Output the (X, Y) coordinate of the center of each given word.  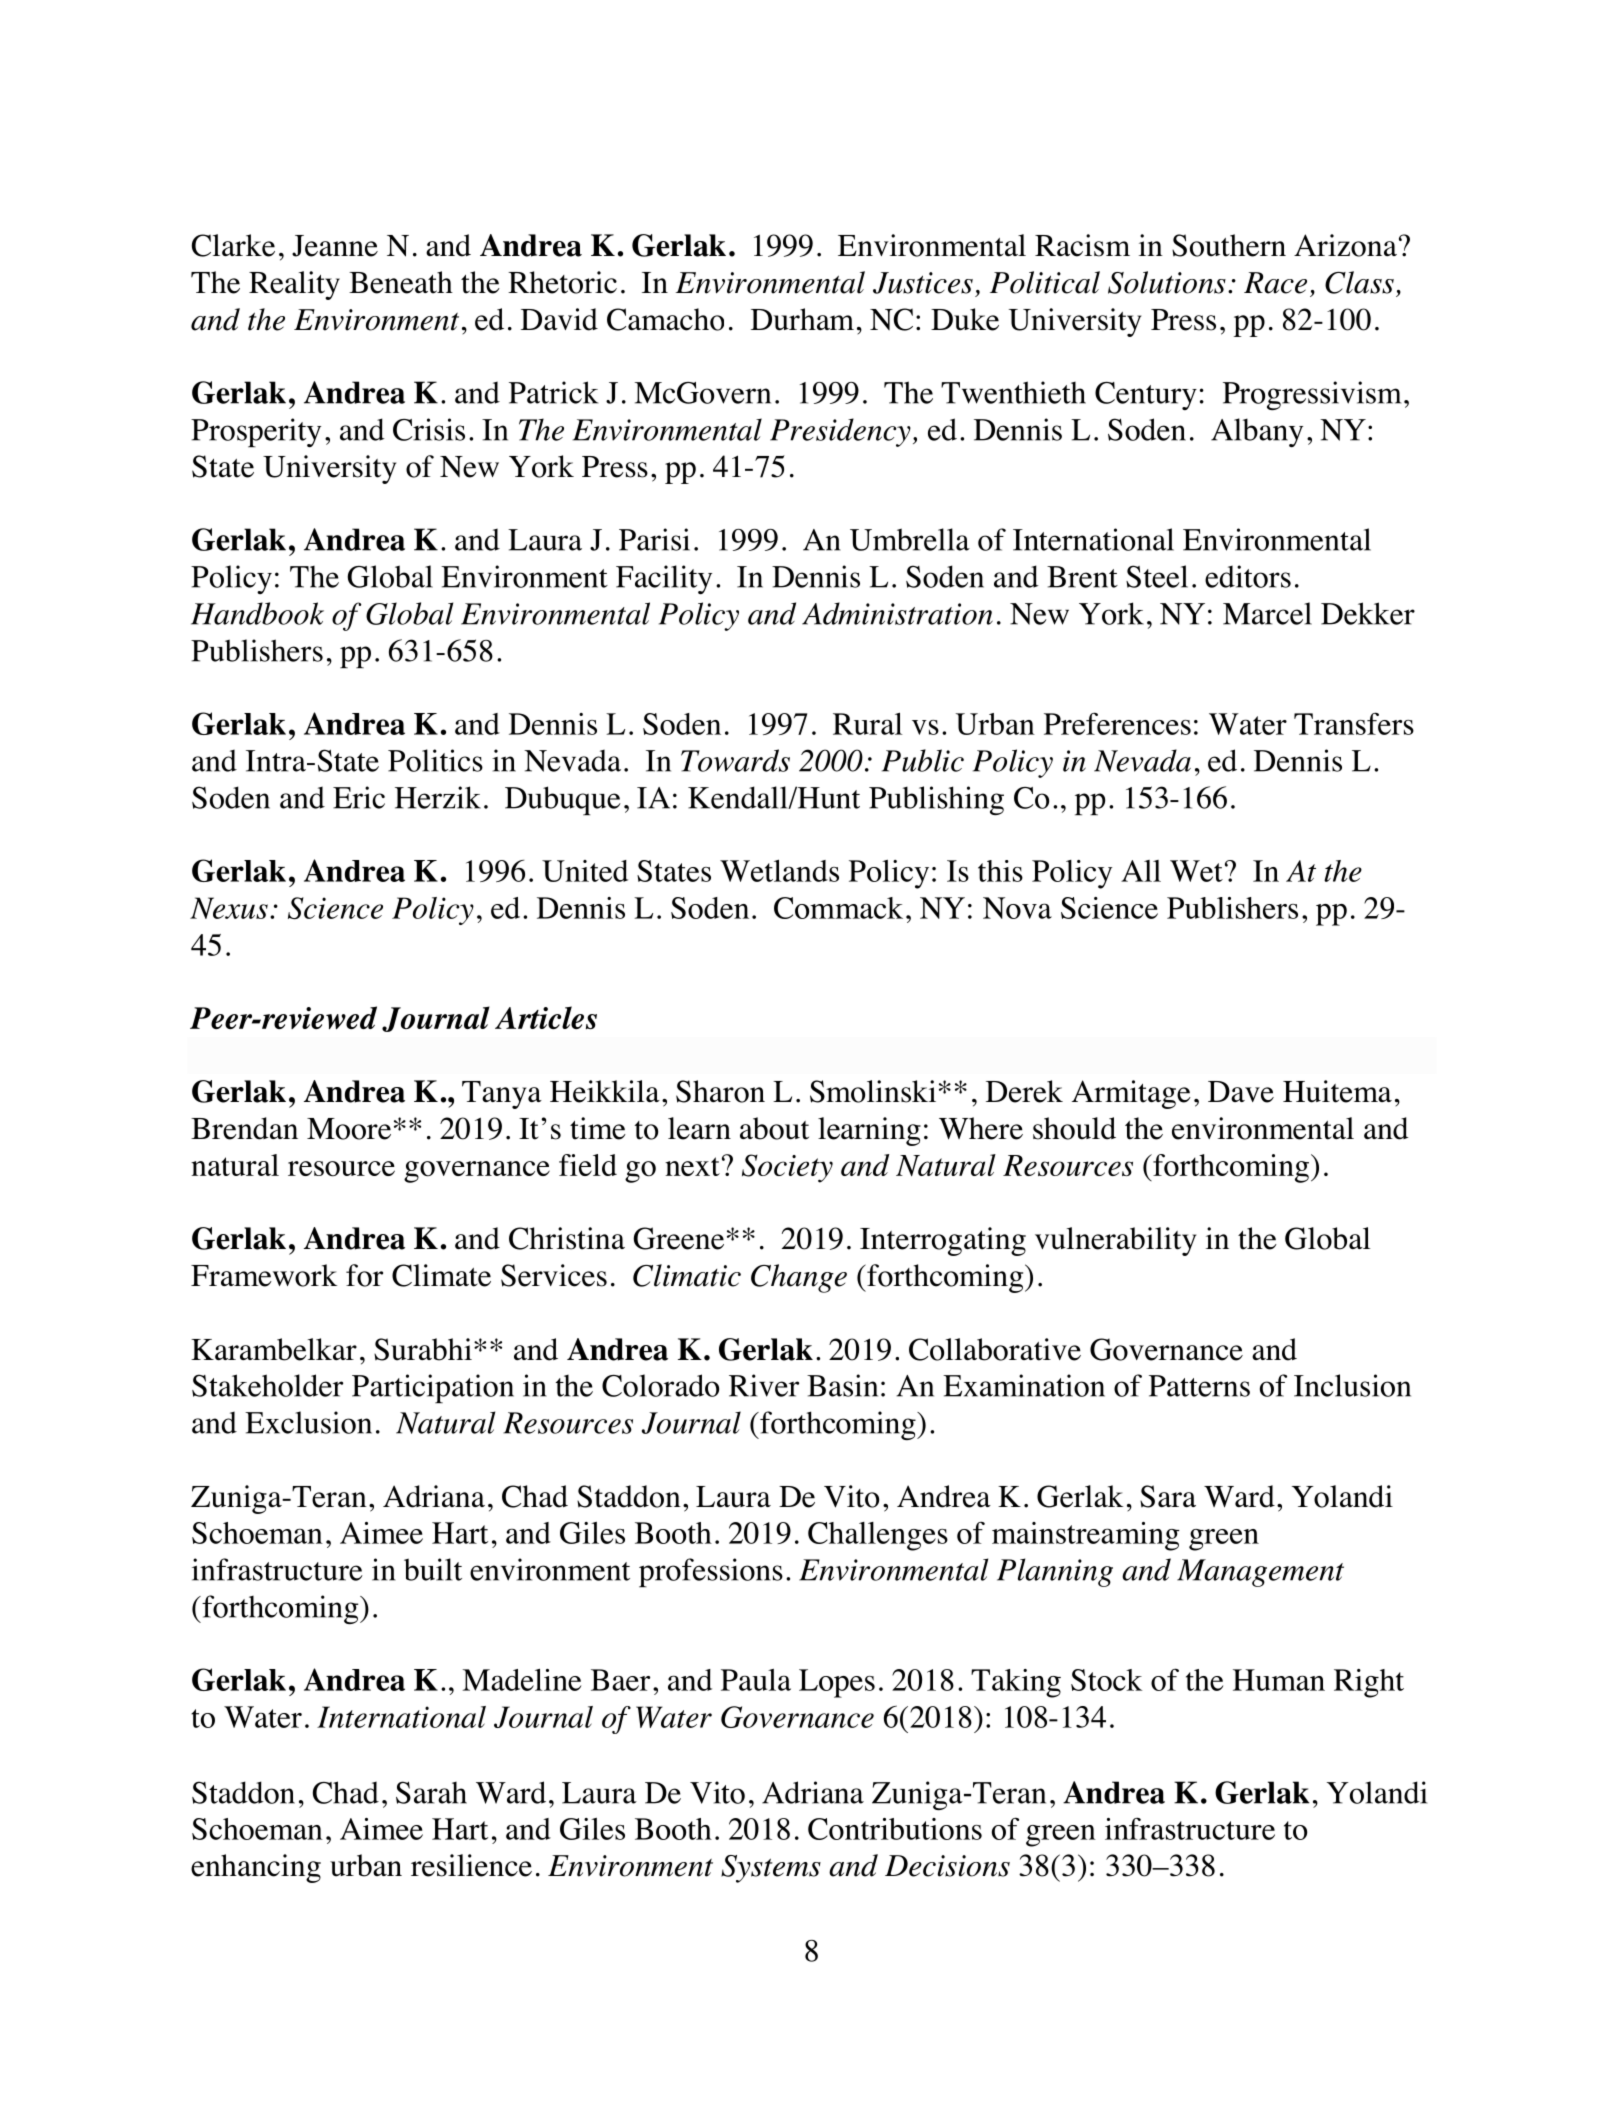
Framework (264, 1275)
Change (799, 1278)
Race (1275, 283)
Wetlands (779, 870)
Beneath (401, 282)
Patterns (1199, 1386)
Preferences (1117, 723)
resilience (471, 1865)
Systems (771, 1869)
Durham (802, 319)
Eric (359, 797)
